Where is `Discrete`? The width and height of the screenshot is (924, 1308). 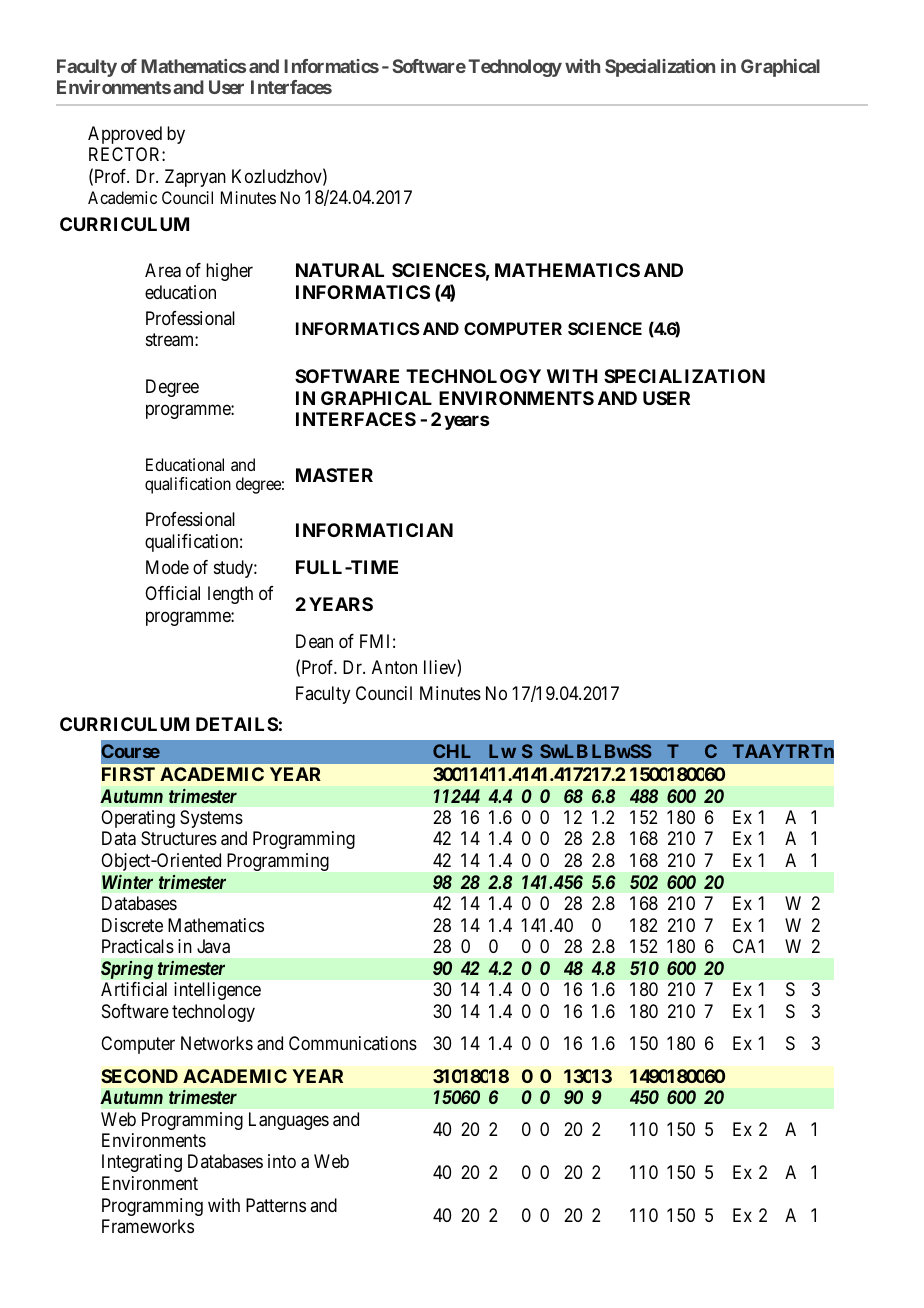 Discrete is located at coordinates (132, 925).
